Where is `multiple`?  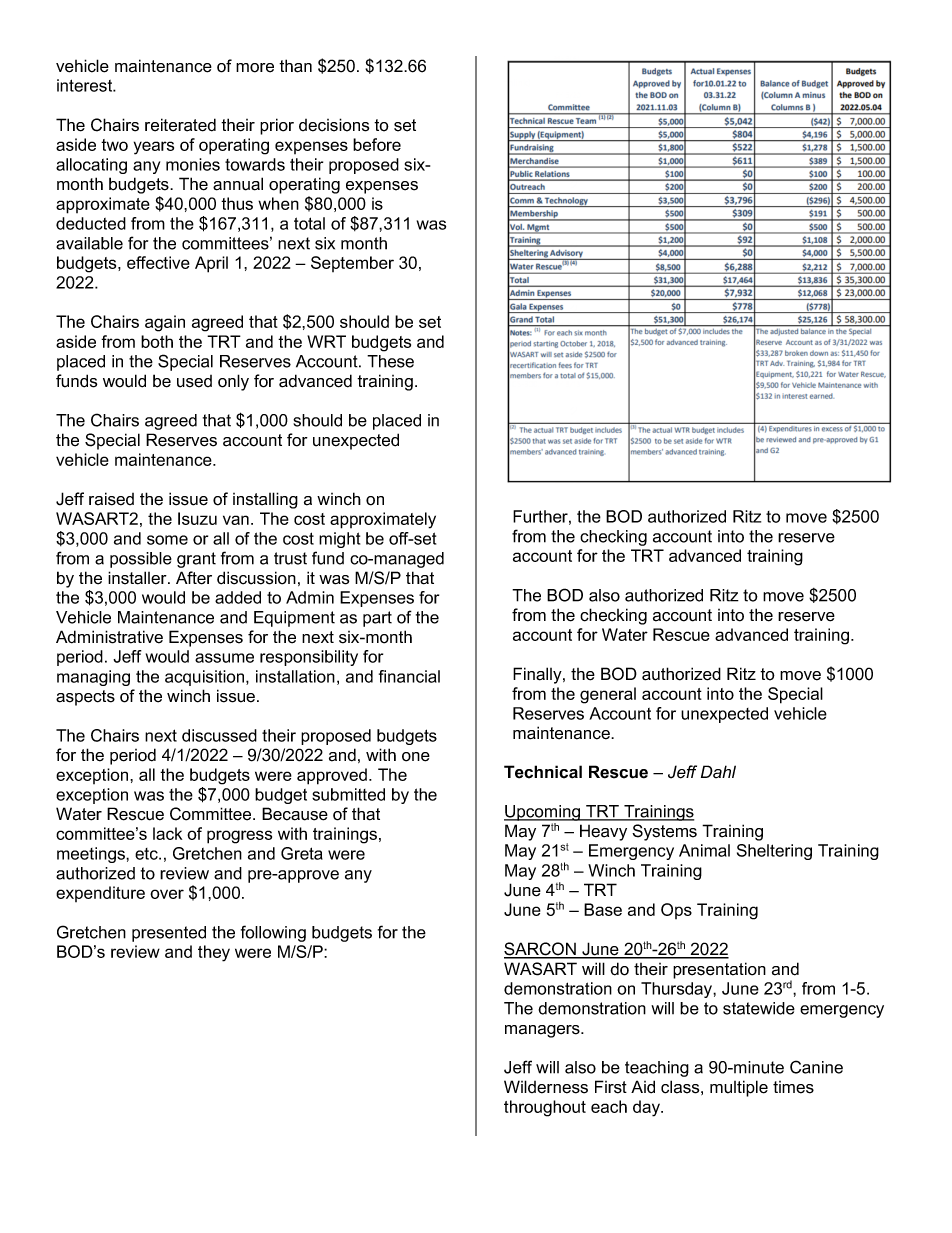
multiple is located at coordinates (739, 1088).
